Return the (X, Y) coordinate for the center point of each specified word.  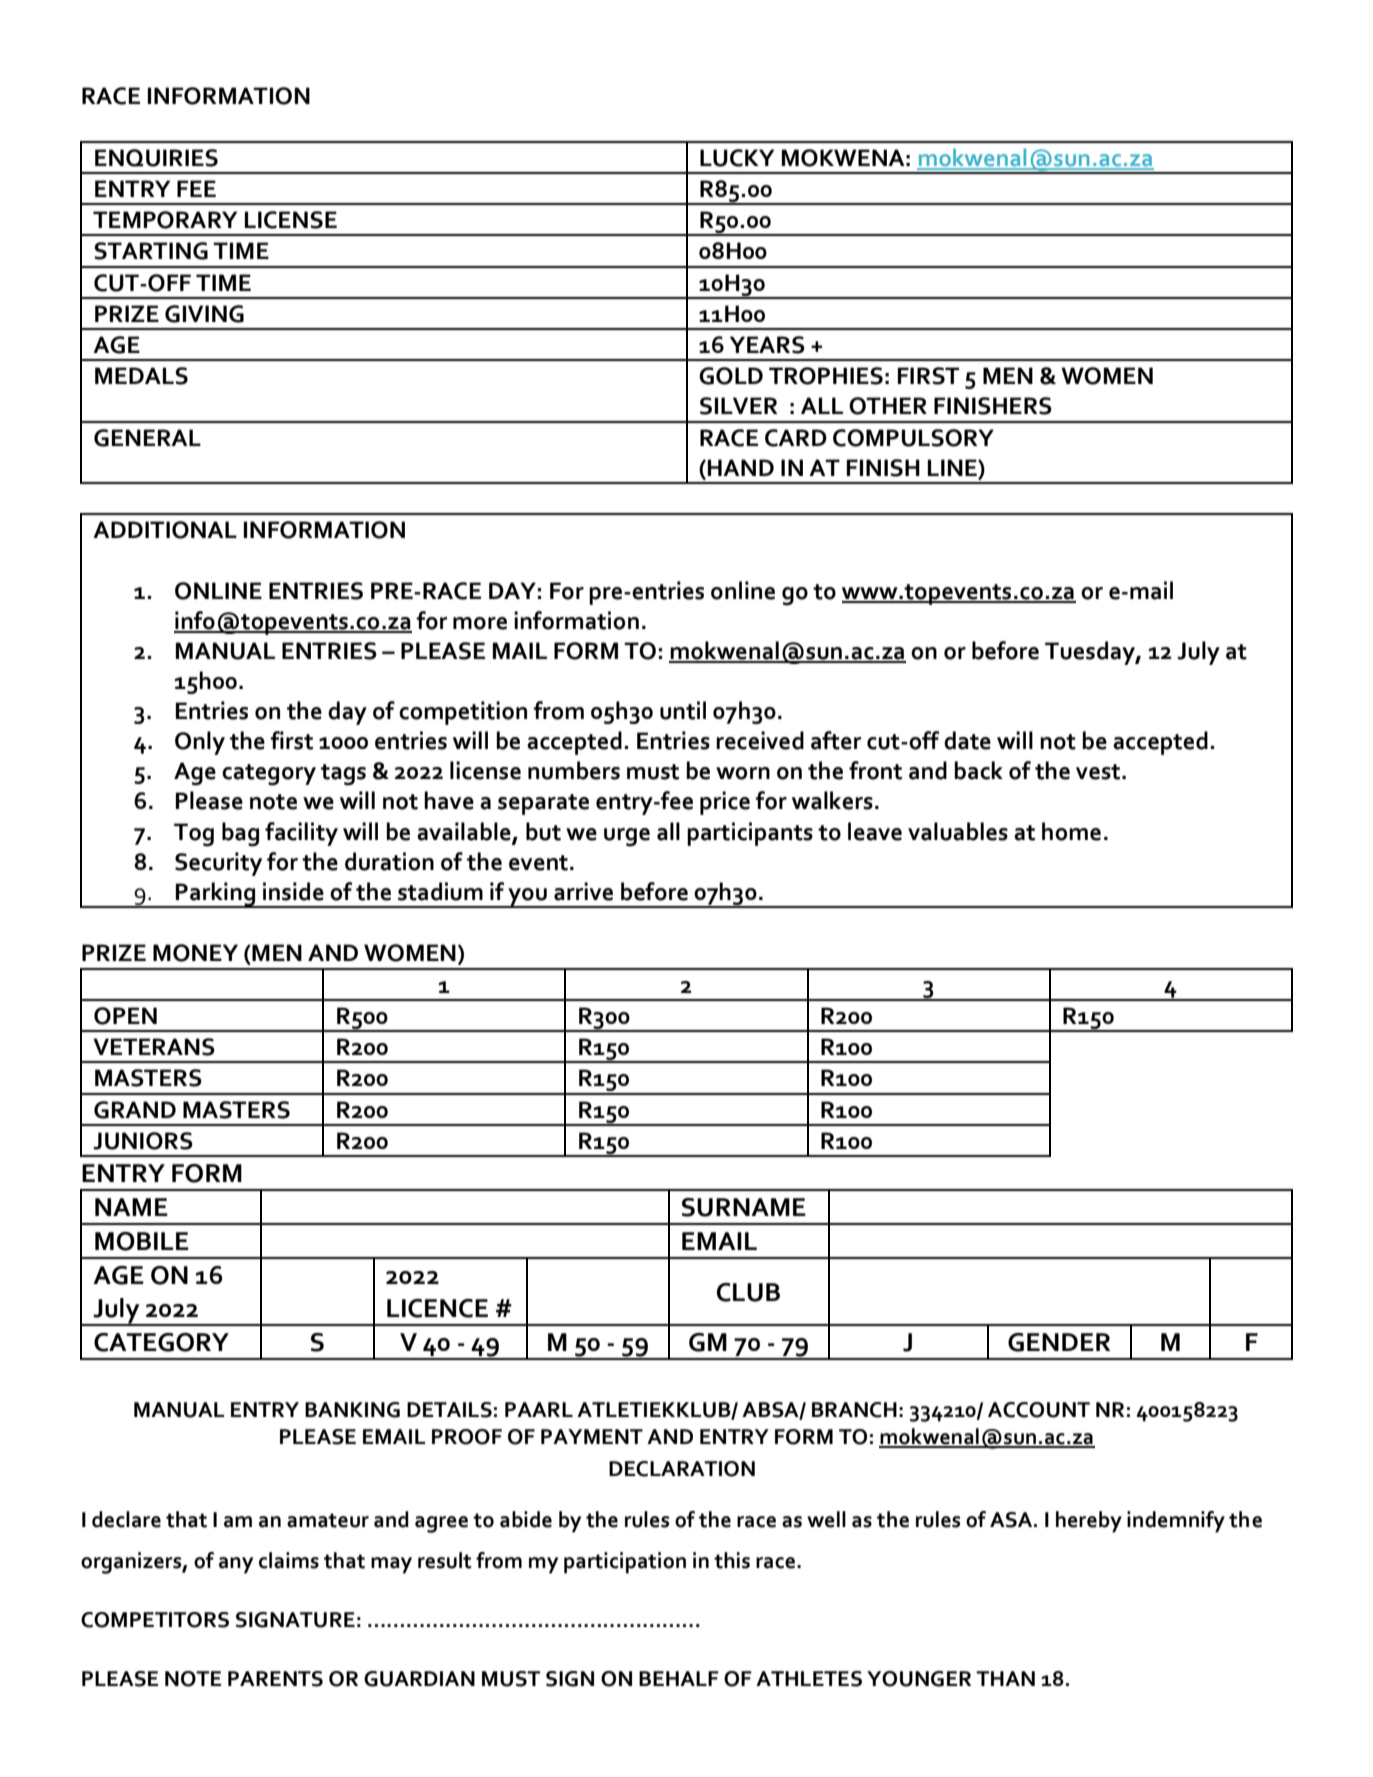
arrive (583, 891)
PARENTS (275, 1679)
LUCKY (737, 158)
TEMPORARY (165, 220)
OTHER (888, 406)
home (1071, 831)
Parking (216, 895)
